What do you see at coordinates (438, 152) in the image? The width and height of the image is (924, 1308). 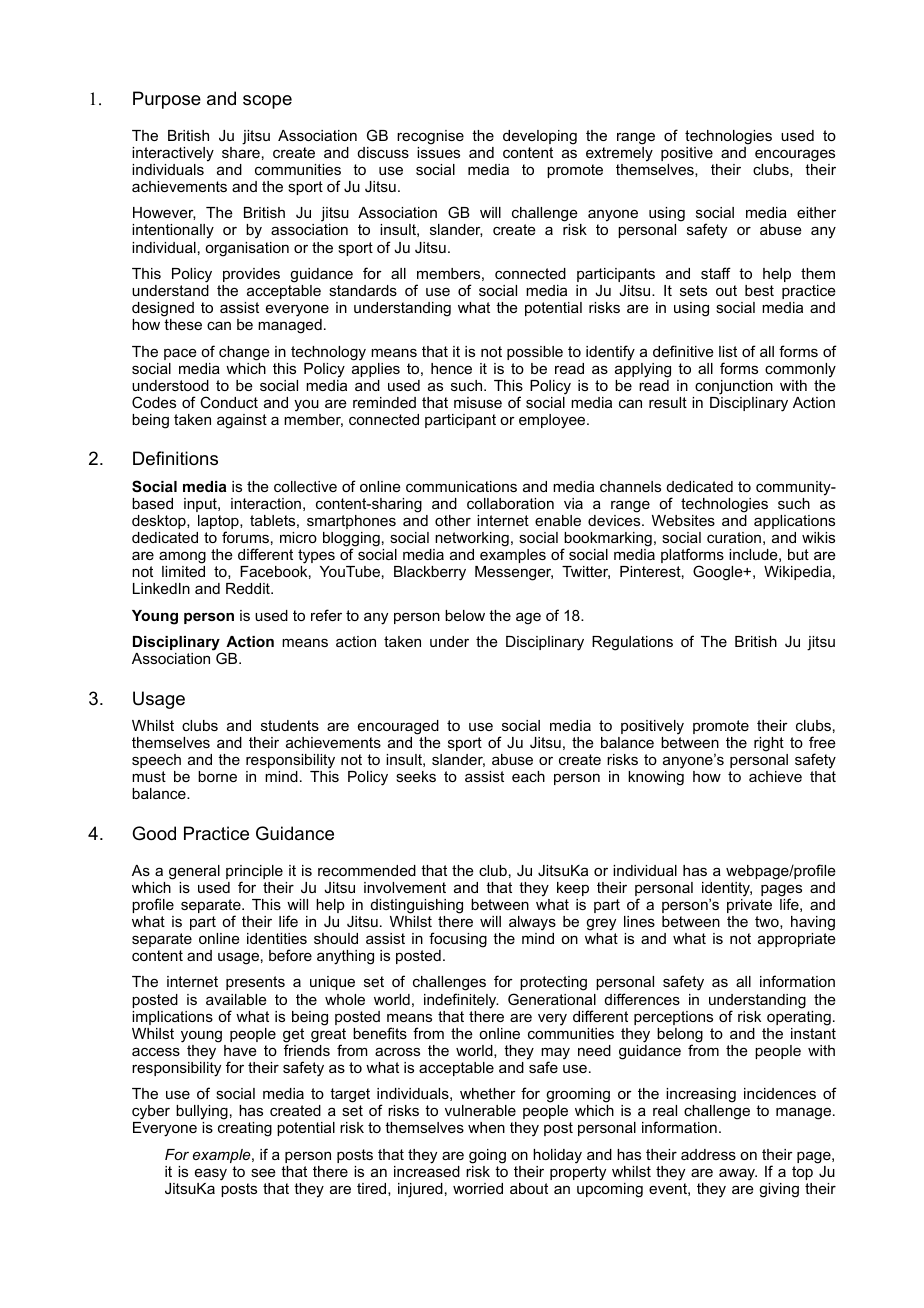 I see `issues` at bounding box center [438, 152].
